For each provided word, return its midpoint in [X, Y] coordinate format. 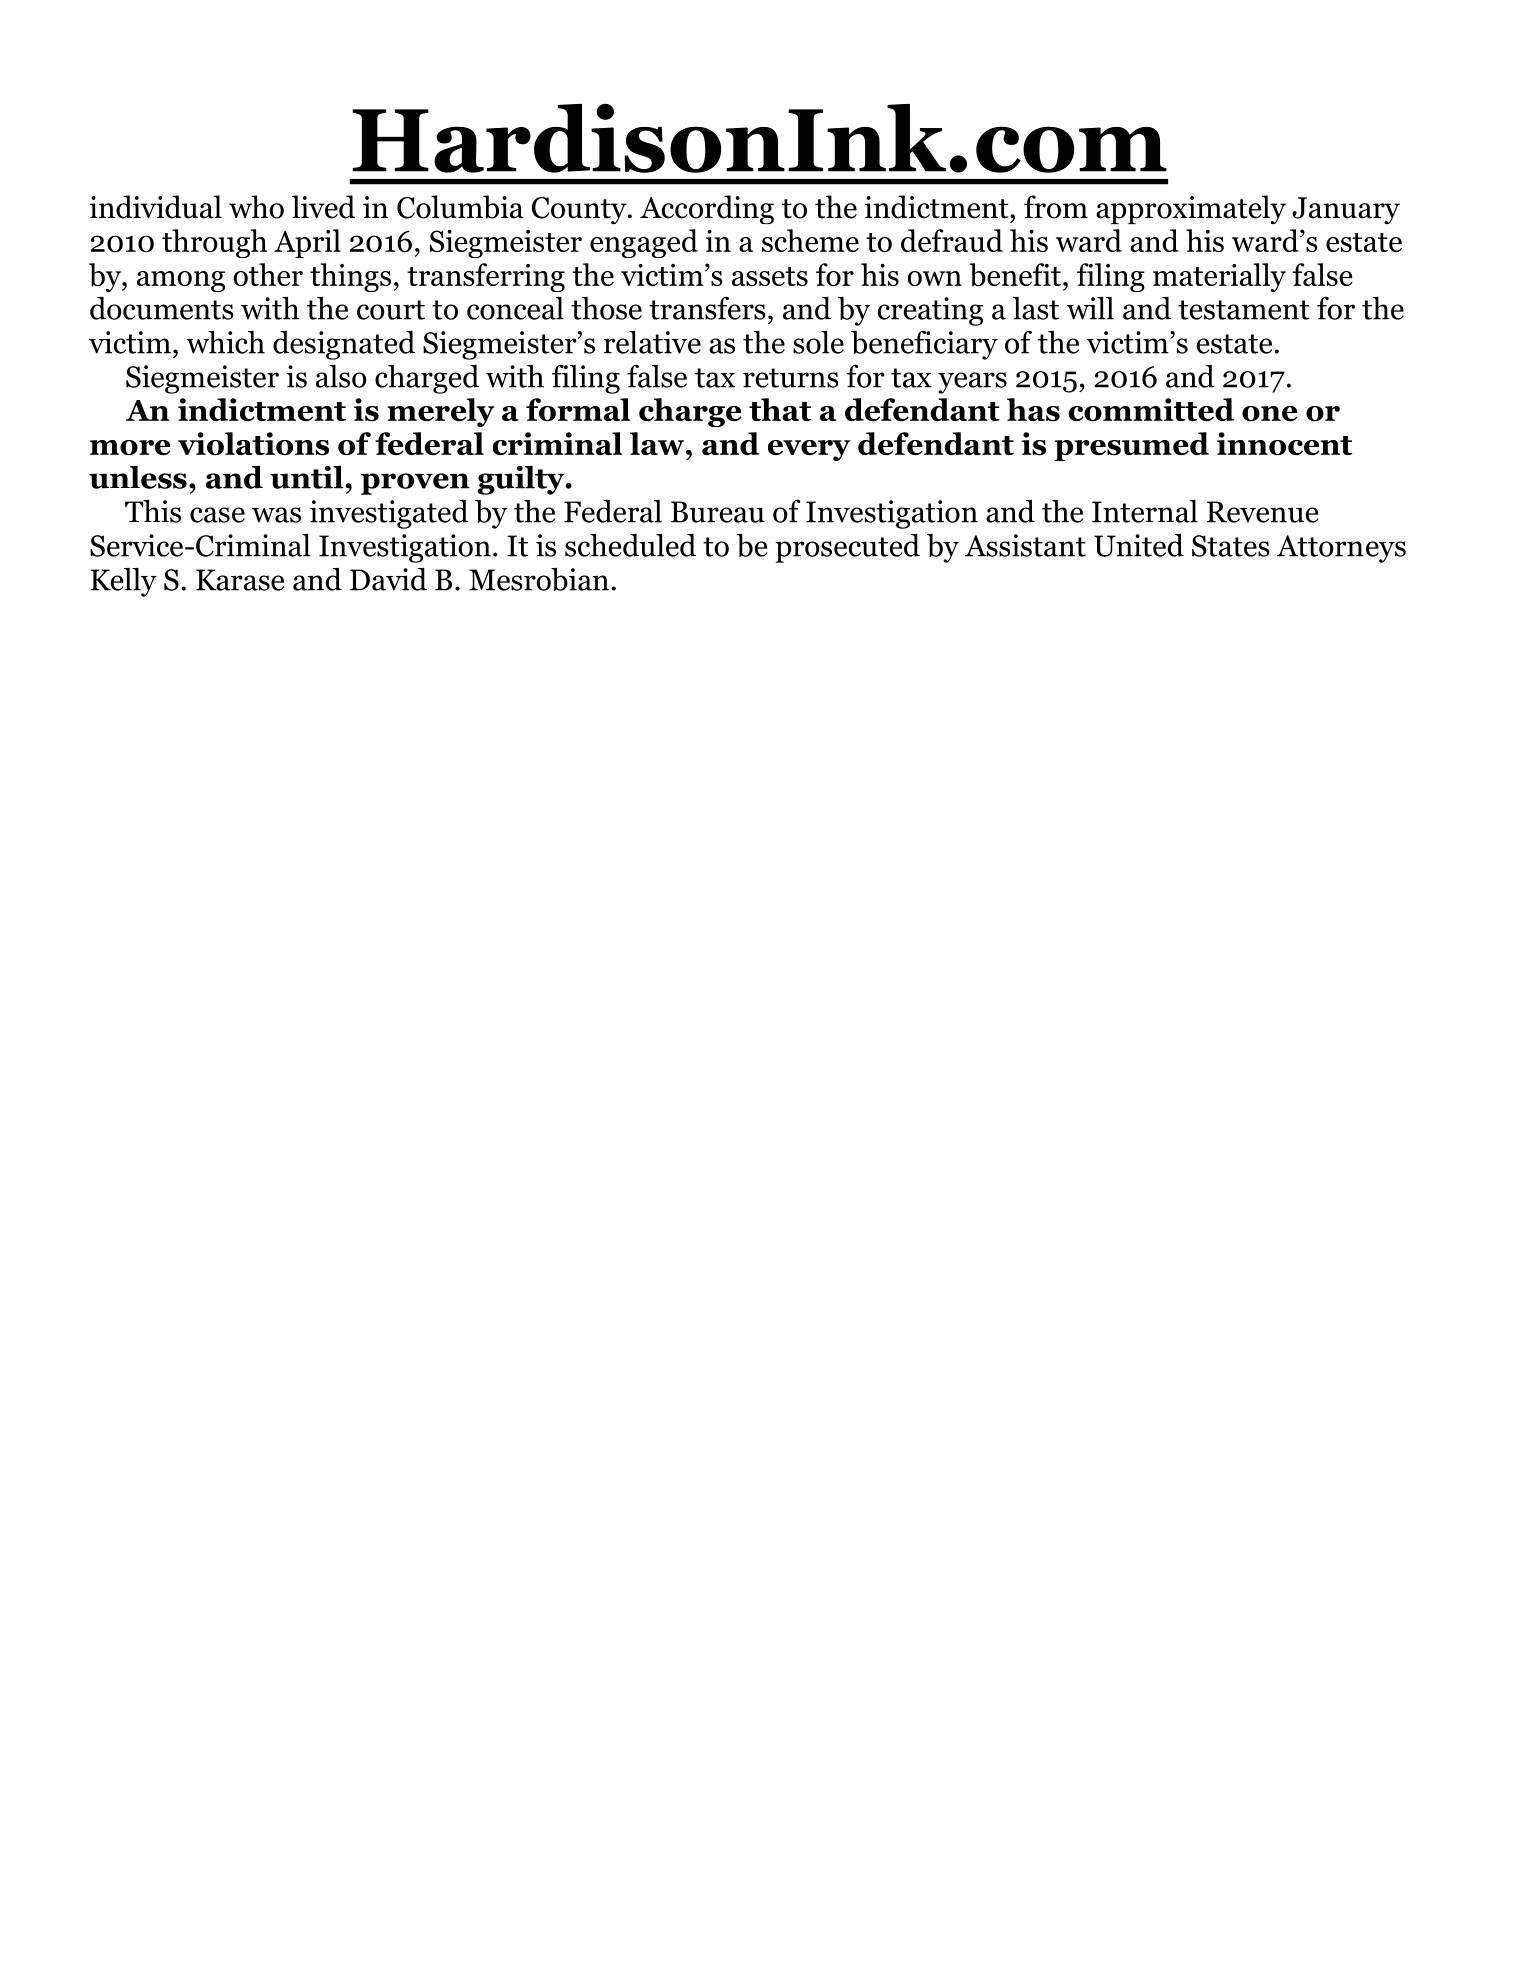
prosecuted [847, 548]
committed [1151, 410]
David [388, 579]
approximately [1191, 209]
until [308, 477]
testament [1244, 310]
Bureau [718, 512]
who [256, 207]
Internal [1145, 511]
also [341, 376]
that [780, 409]
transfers [707, 308]
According [707, 209]
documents [162, 308]
